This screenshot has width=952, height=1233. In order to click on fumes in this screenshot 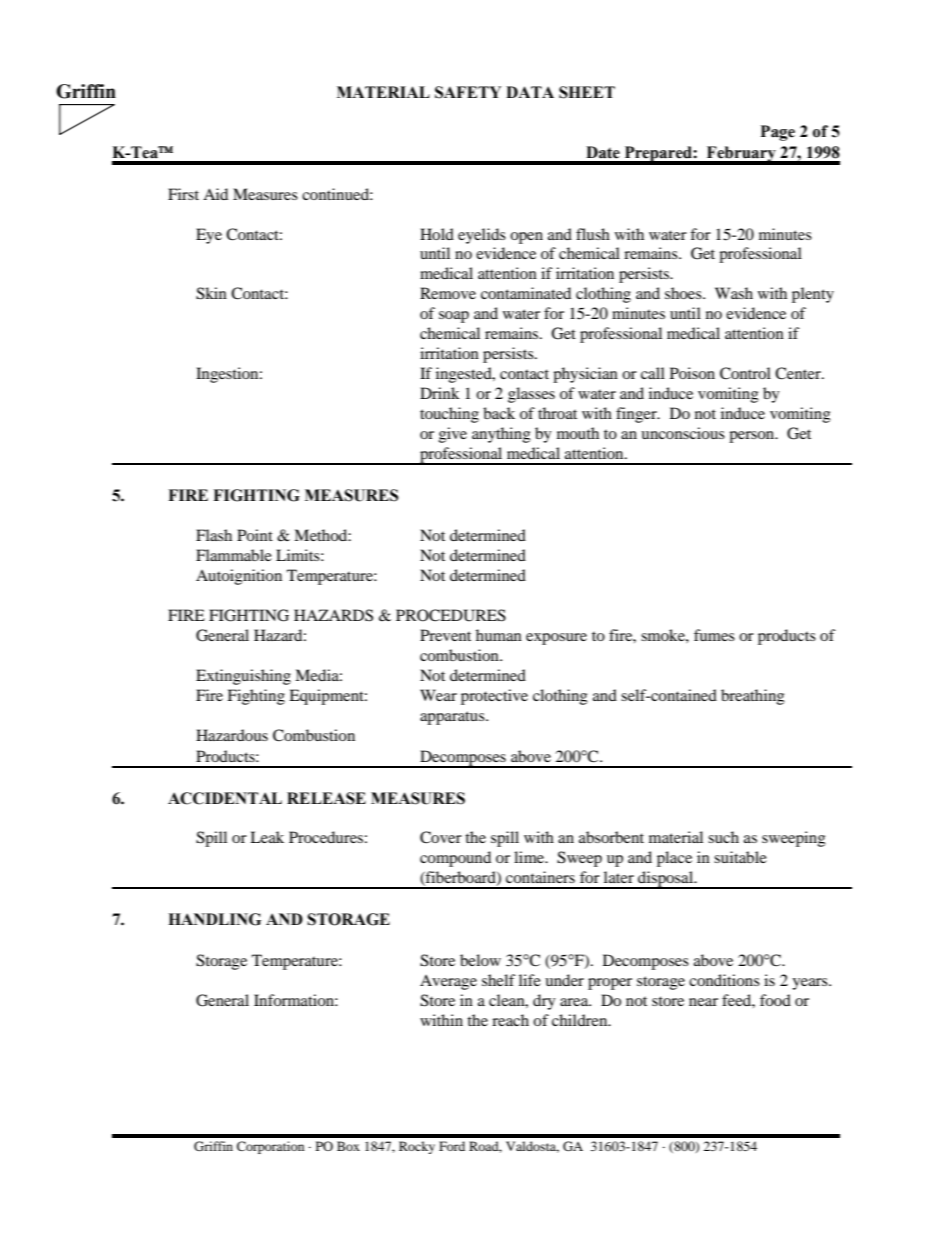, I will do `click(714, 635)`.
